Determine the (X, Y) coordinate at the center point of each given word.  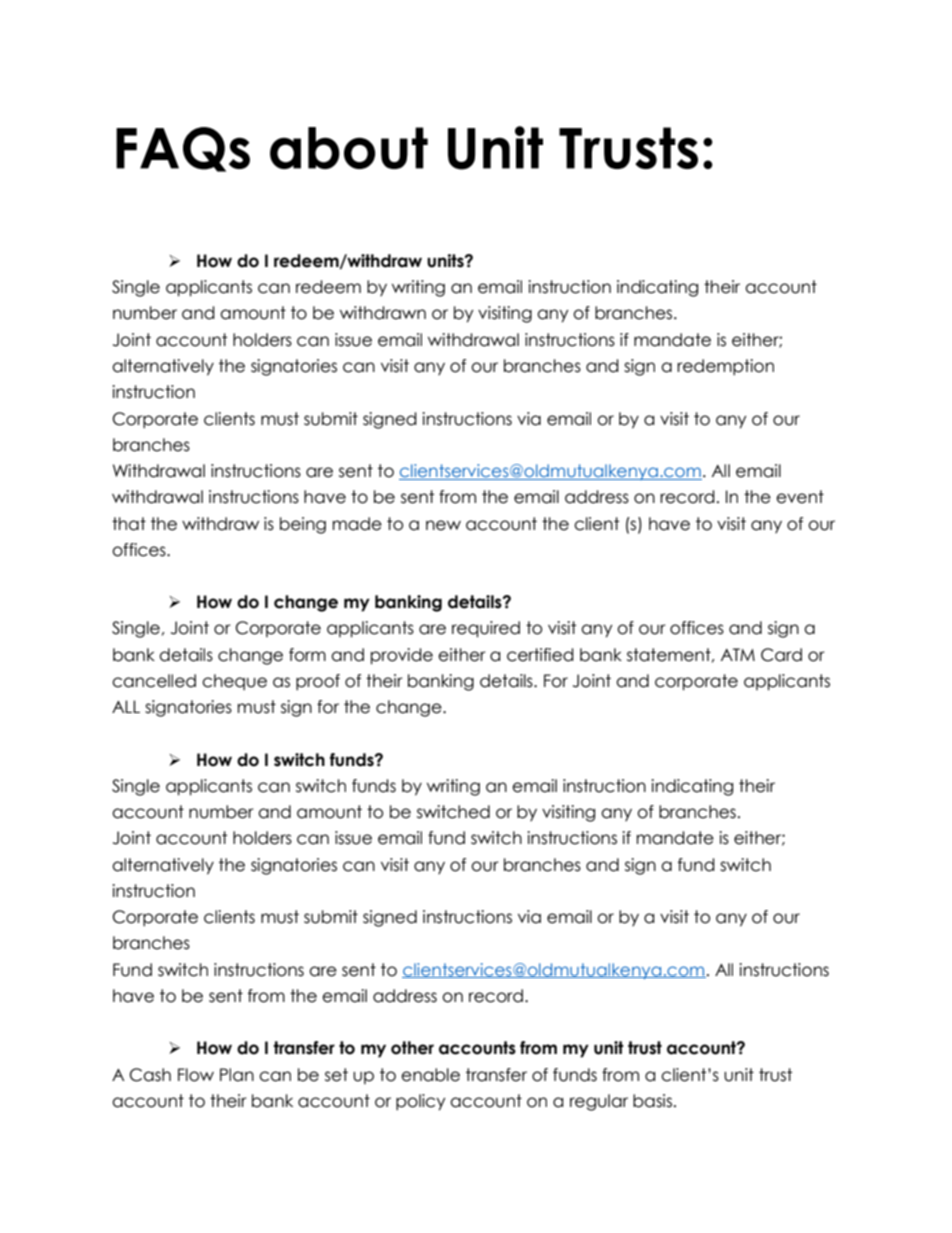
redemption (725, 367)
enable (430, 1075)
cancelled (154, 681)
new (443, 525)
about (349, 148)
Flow (196, 1075)
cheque (234, 682)
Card (781, 655)
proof (318, 682)
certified (540, 655)
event (800, 497)
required (486, 629)
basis (654, 1101)
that (129, 524)
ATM (738, 654)
